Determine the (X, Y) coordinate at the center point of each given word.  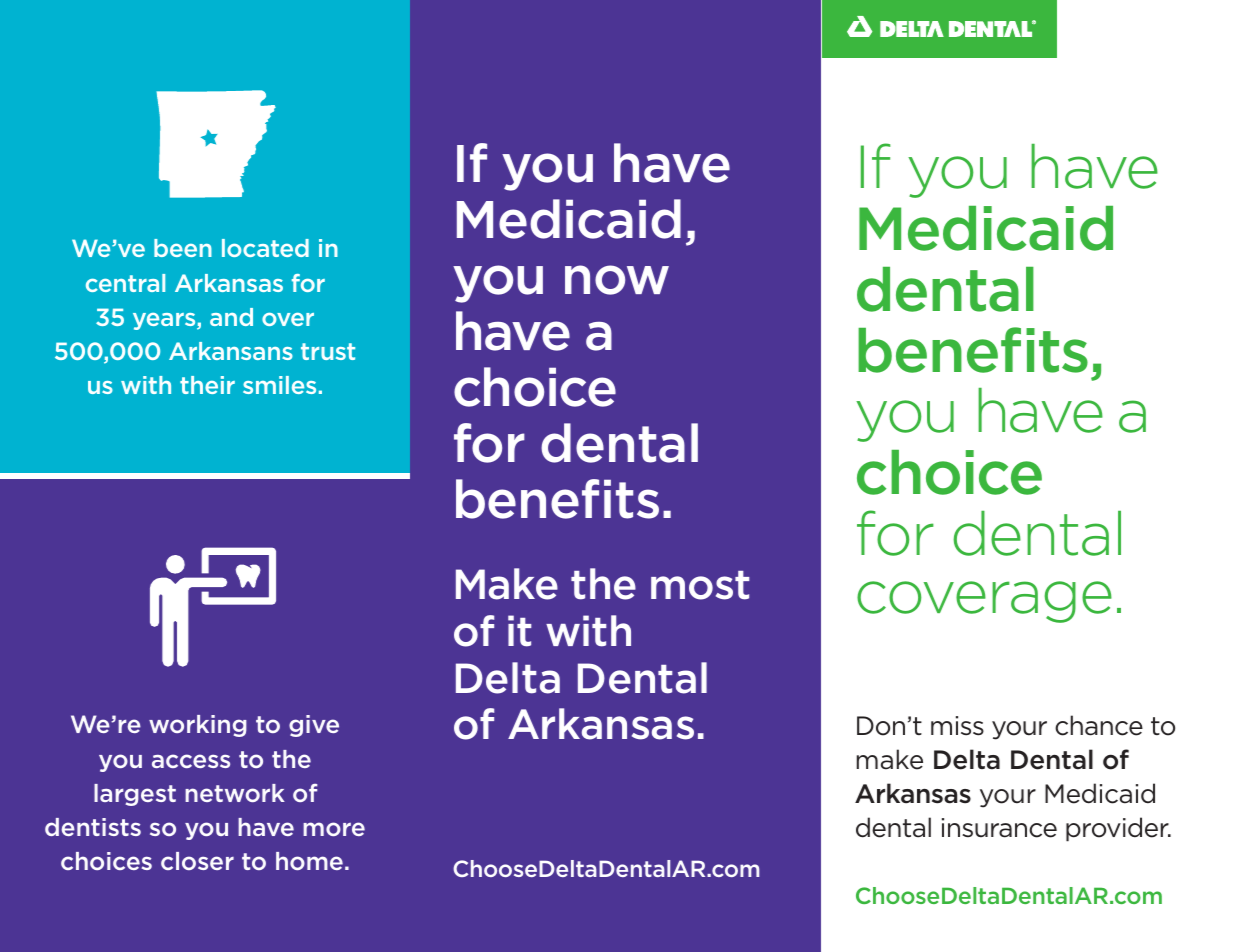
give (314, 726)
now (617, 280)
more (334, 829)
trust (328, 351)
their (207, 385)
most (700, 585)
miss (957, 726)
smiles (279, 385)
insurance (999, 828)
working (198, 726)
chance (1099, 725)
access (191, 761)
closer (197, 861)
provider (1118, 829)
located (265, 248)
